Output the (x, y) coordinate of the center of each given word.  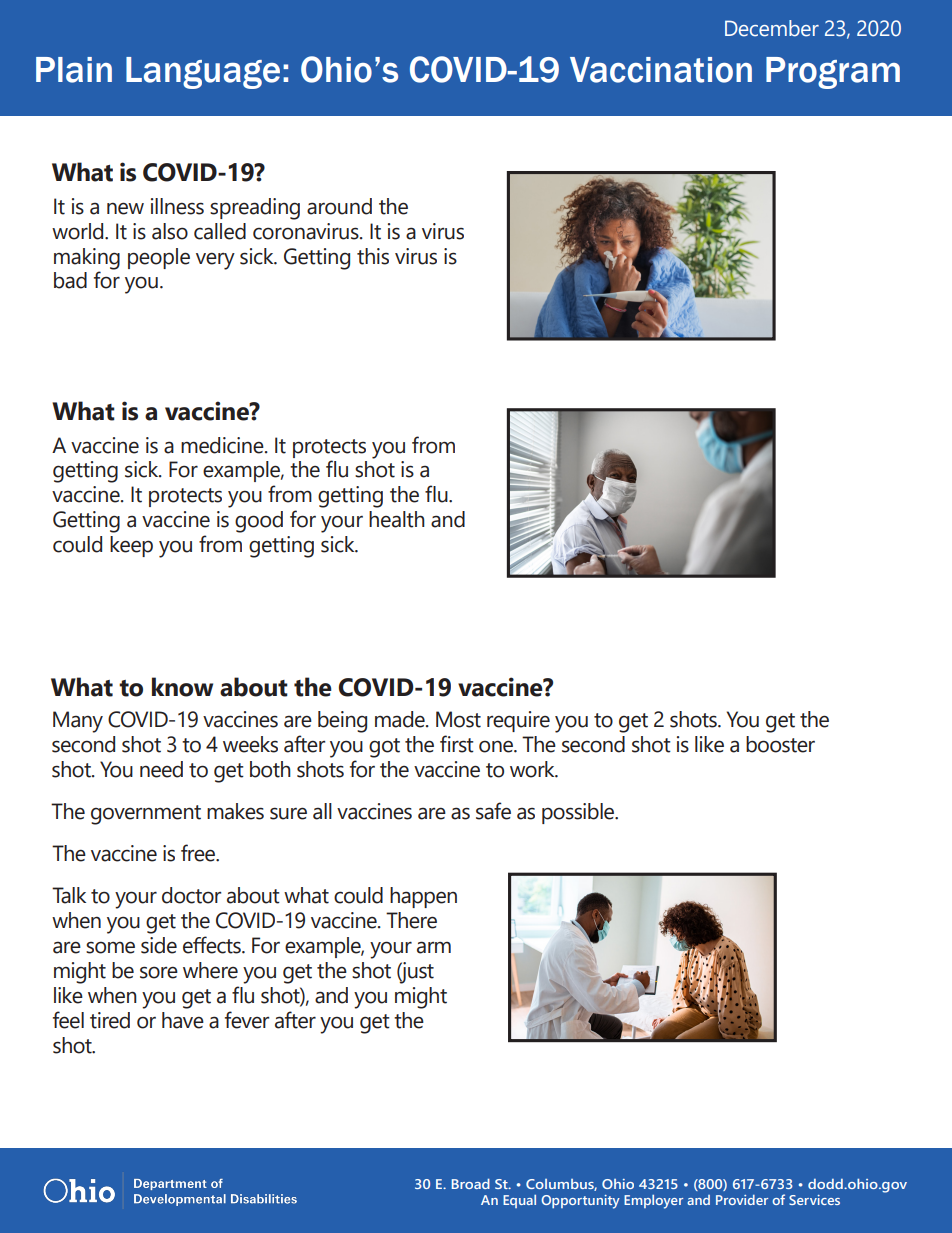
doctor (191, 895)
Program (833, 73)
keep (131, 546)
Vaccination (661, 70)
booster (780, 744)
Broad (471, 1183)
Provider (742, 1200)
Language (203, 73)
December (772, 28)
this (373, 256)
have (183, 1020)
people (159, 258)
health (397, 519)
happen (423, 897)
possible (579, 813)
